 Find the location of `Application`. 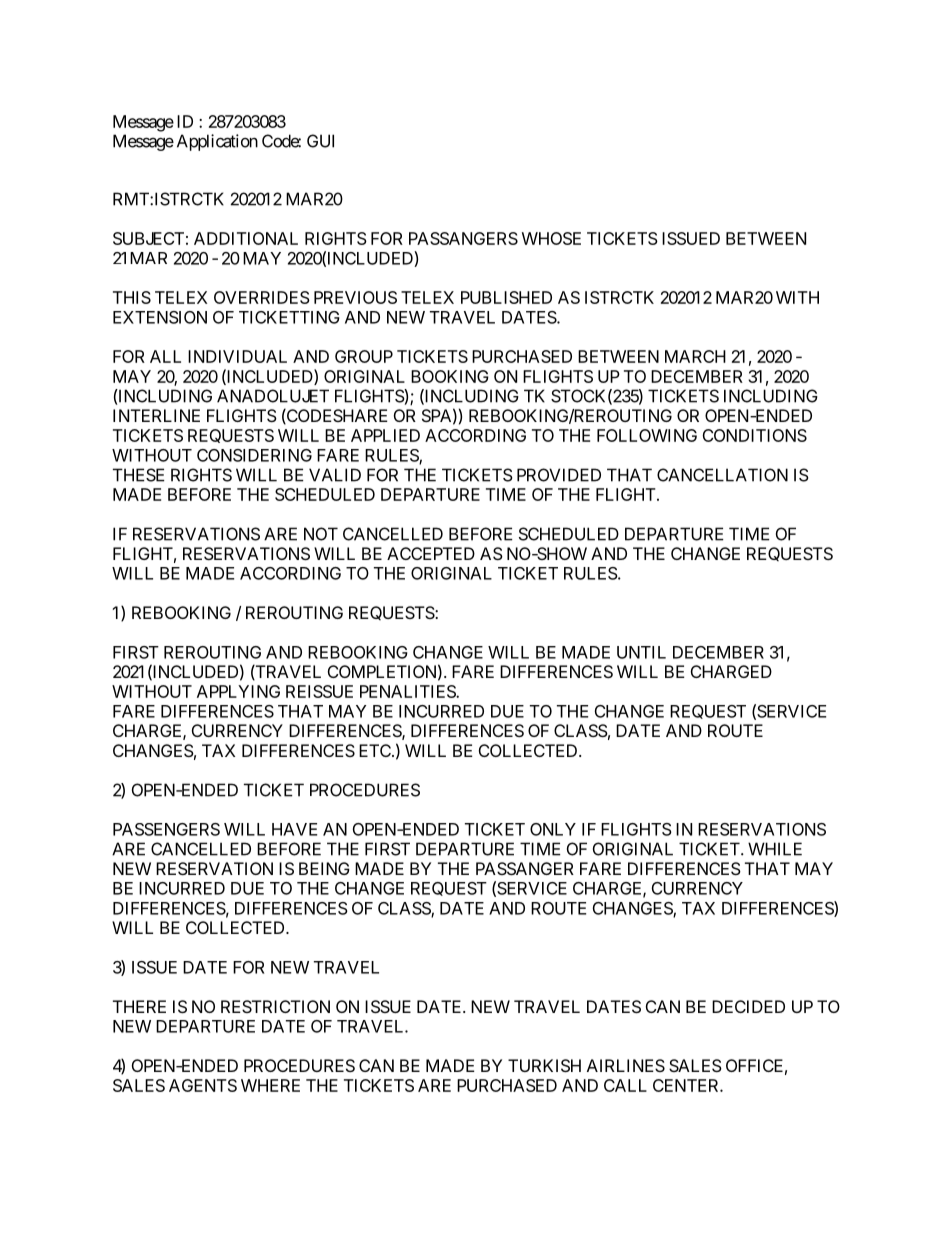

Application is located at coordinates (217, 142).
